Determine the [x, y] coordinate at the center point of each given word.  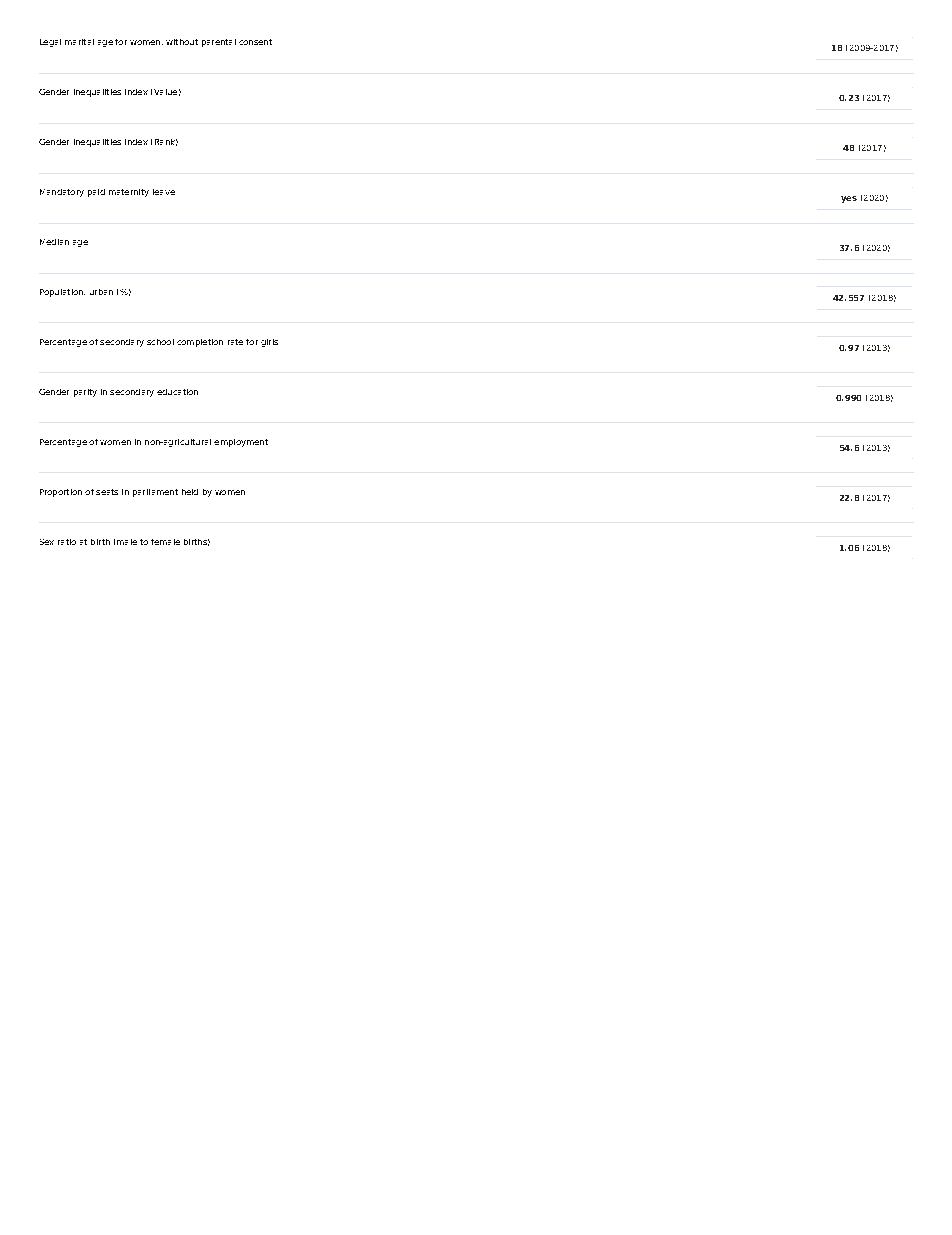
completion [200, 343]
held [190, 492]
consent [255, 42]
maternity [129, 193]
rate [235, 342]
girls [269, 343]
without [182, 42]
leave [164, 192]
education [177, 392]
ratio [67, 542]
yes [849, 199]
